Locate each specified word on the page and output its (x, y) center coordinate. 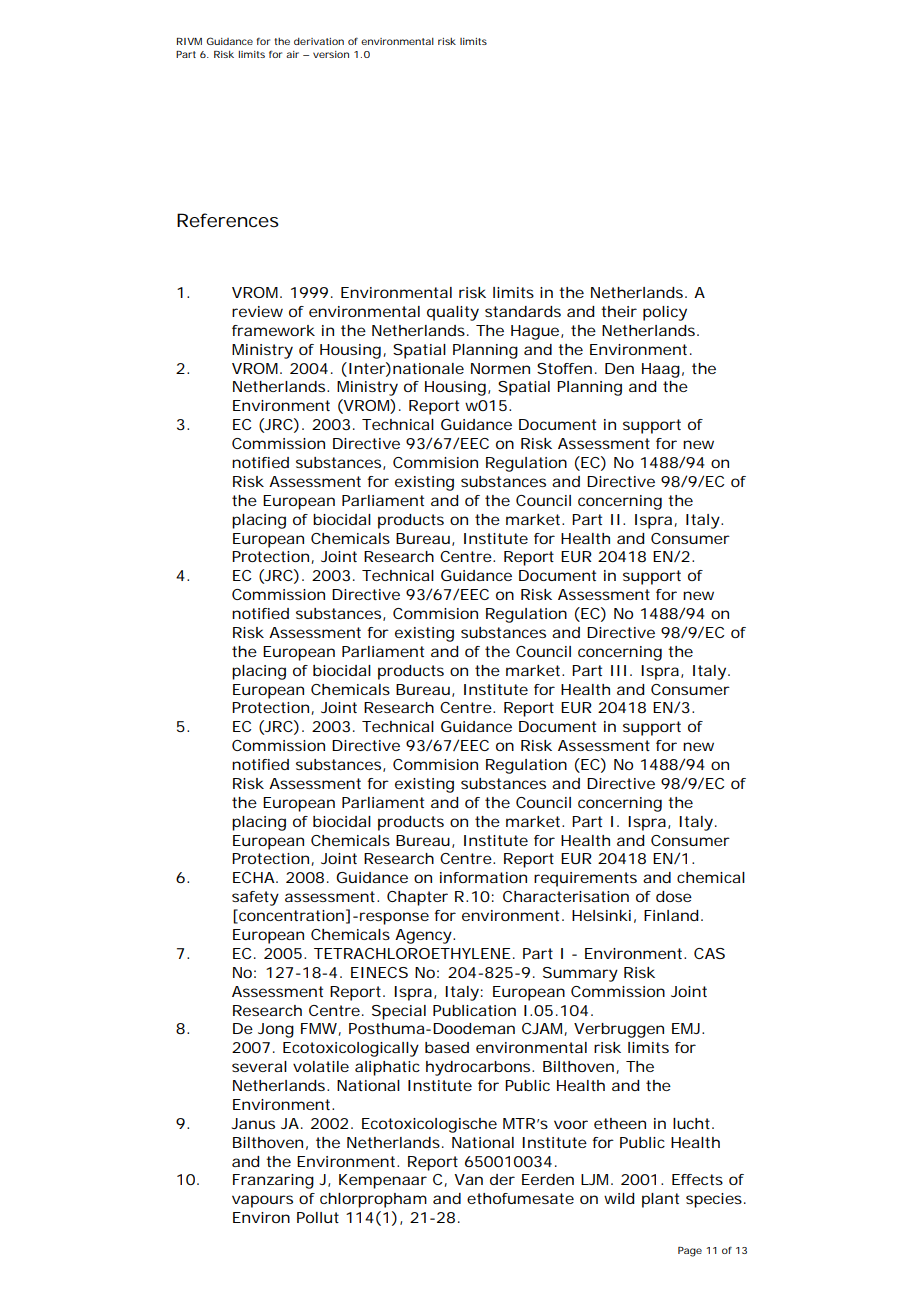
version (331, 54)
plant (660, 1200)
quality (453, 313)
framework (273, 330)
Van (468, 1179)
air (292, 54)
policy (665, 313)
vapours (262, 1201)
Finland (671, 915)
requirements (585, 879)
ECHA (254, 877)
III (618, 670)
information (483, 877)
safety (255, 898)
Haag (661, 370)
